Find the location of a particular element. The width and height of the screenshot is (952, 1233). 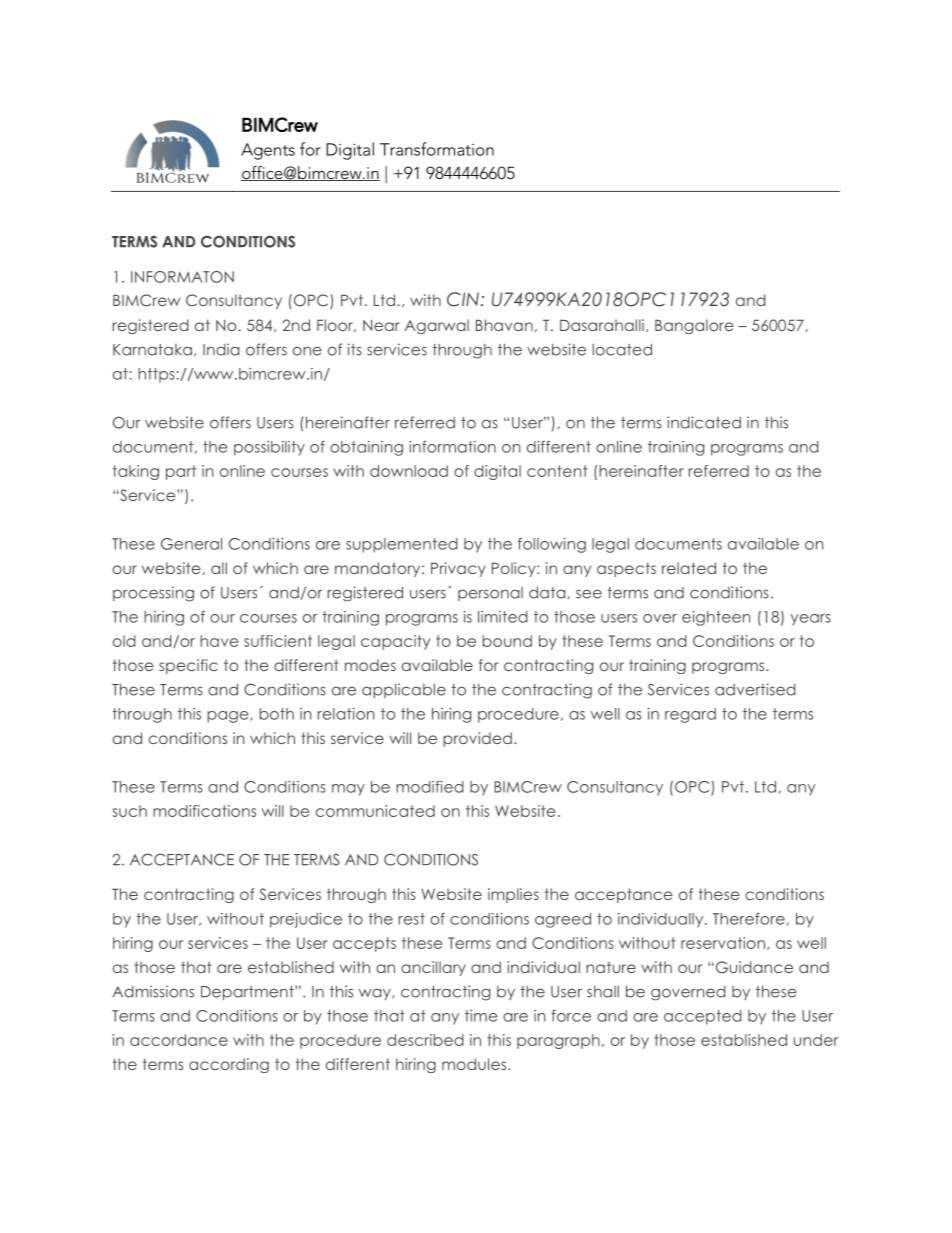

eighteen is located at coordinates (716, 618).
